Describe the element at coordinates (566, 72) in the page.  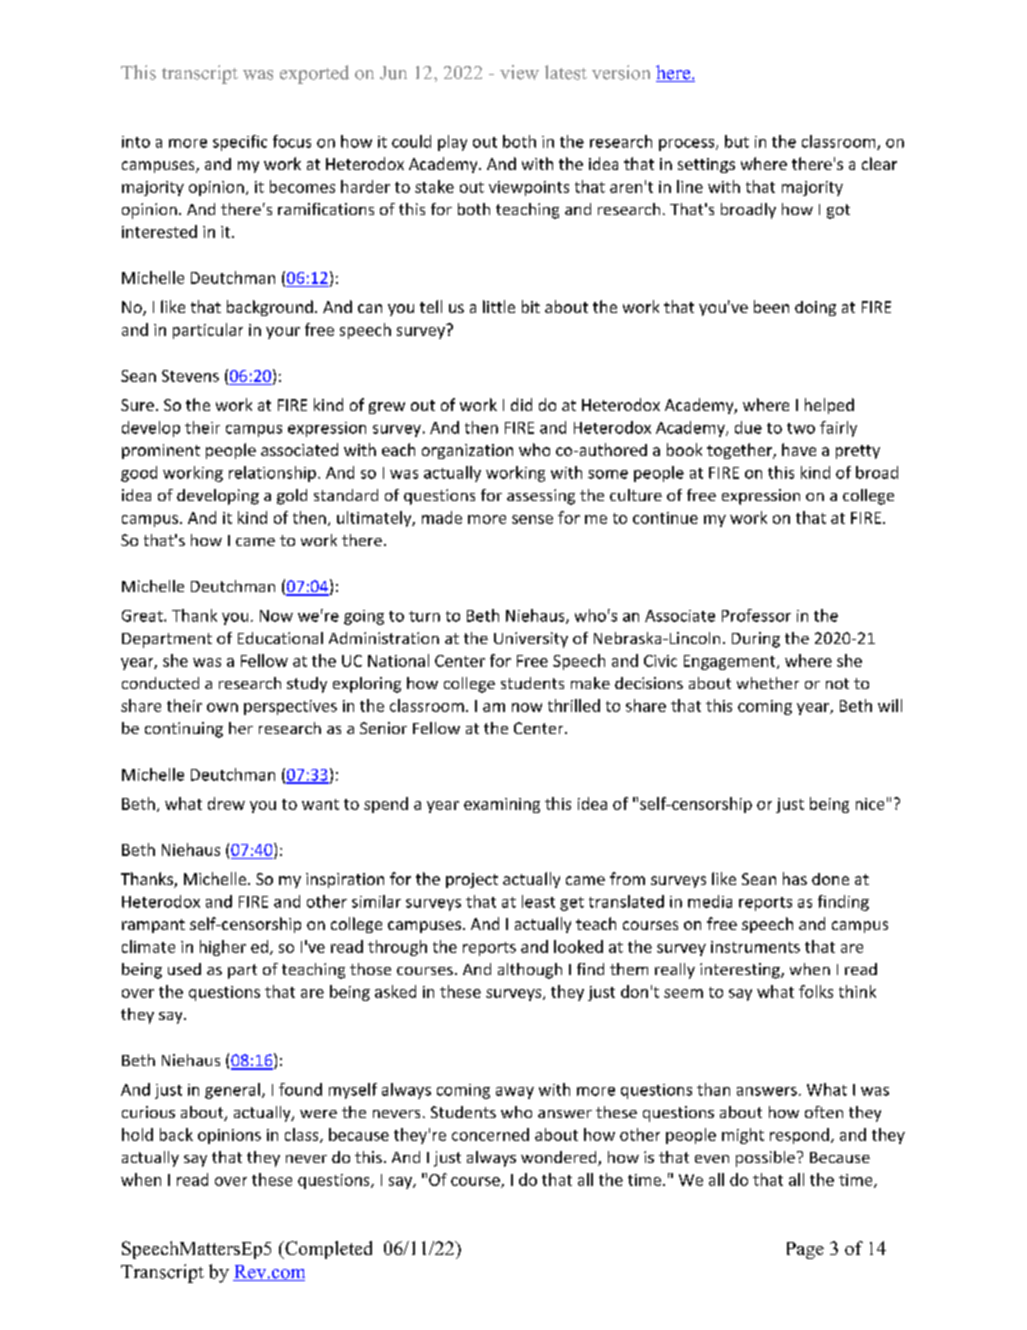
I see `latest` at that location.
